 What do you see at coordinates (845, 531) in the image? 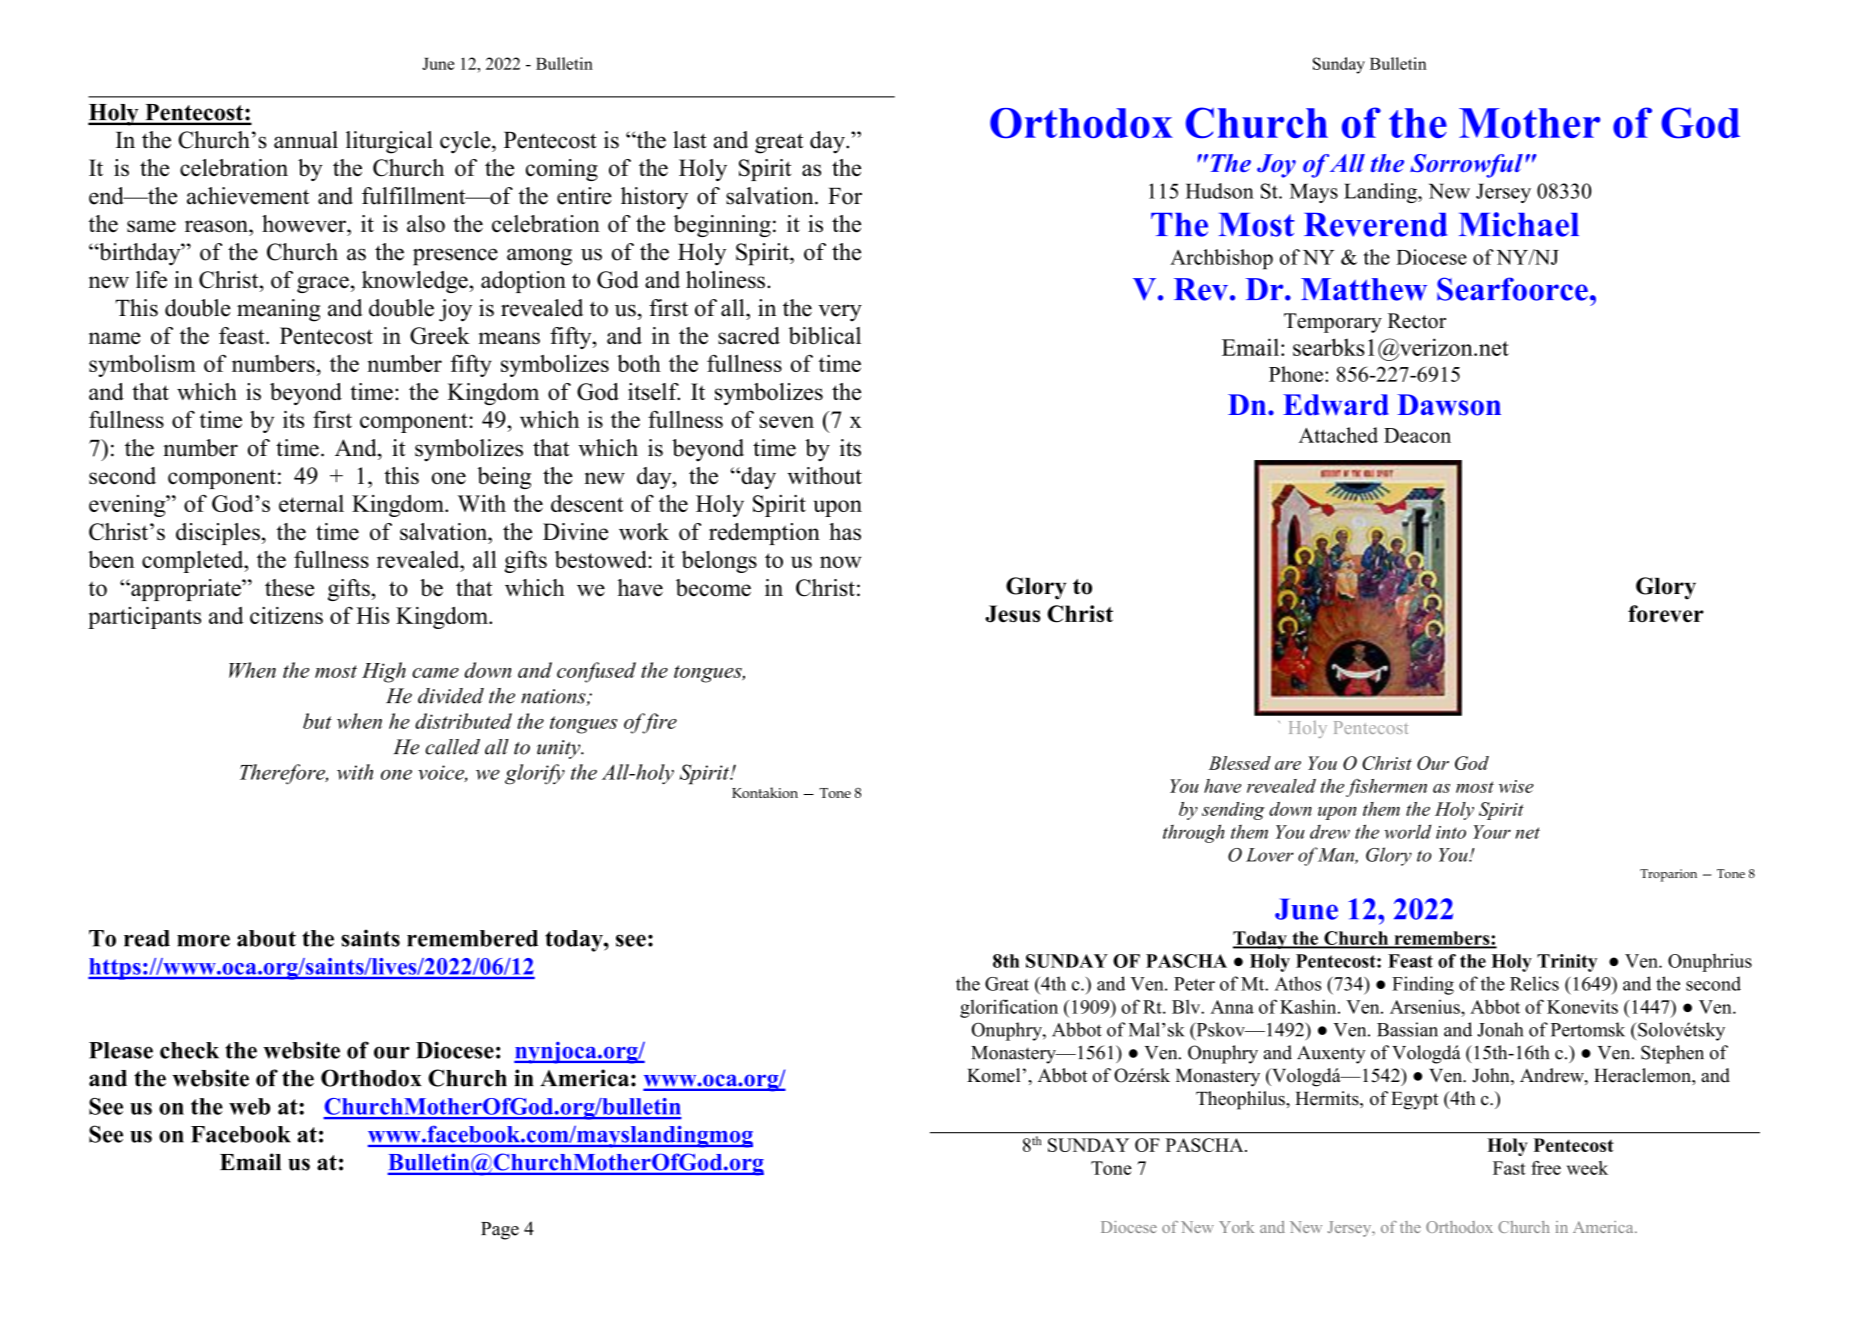
I see `has` at bounding box center [845, 531].
